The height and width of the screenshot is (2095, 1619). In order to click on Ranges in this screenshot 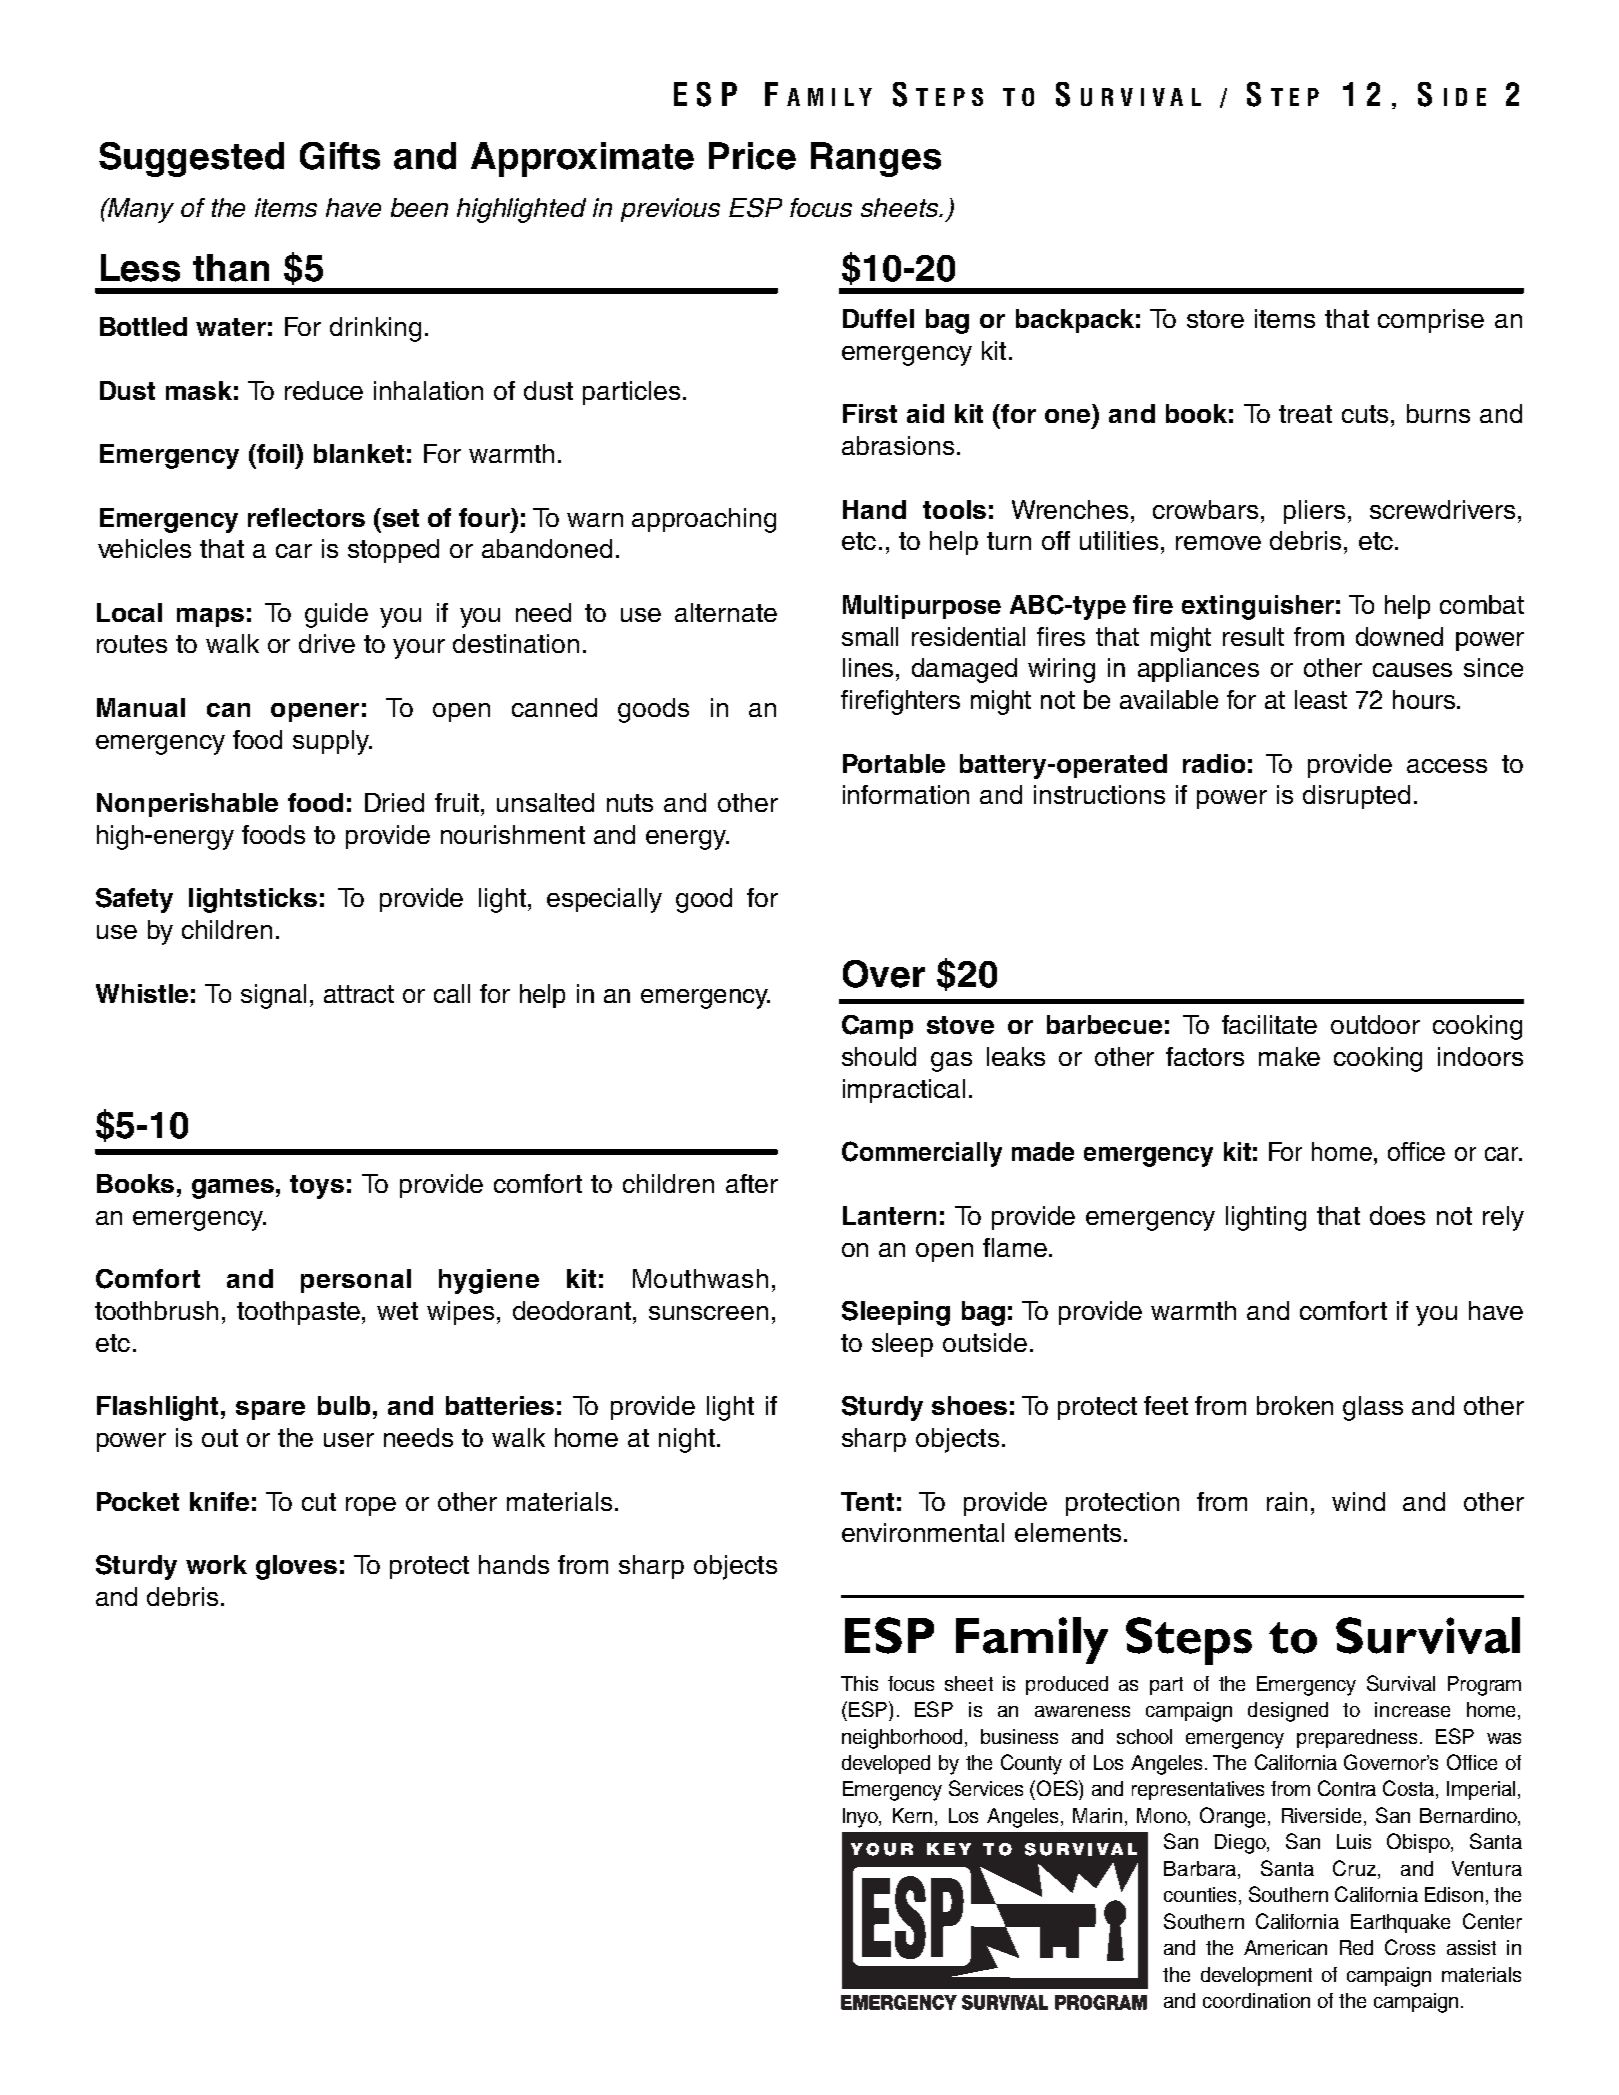, I will do `click(876, 159)`.
